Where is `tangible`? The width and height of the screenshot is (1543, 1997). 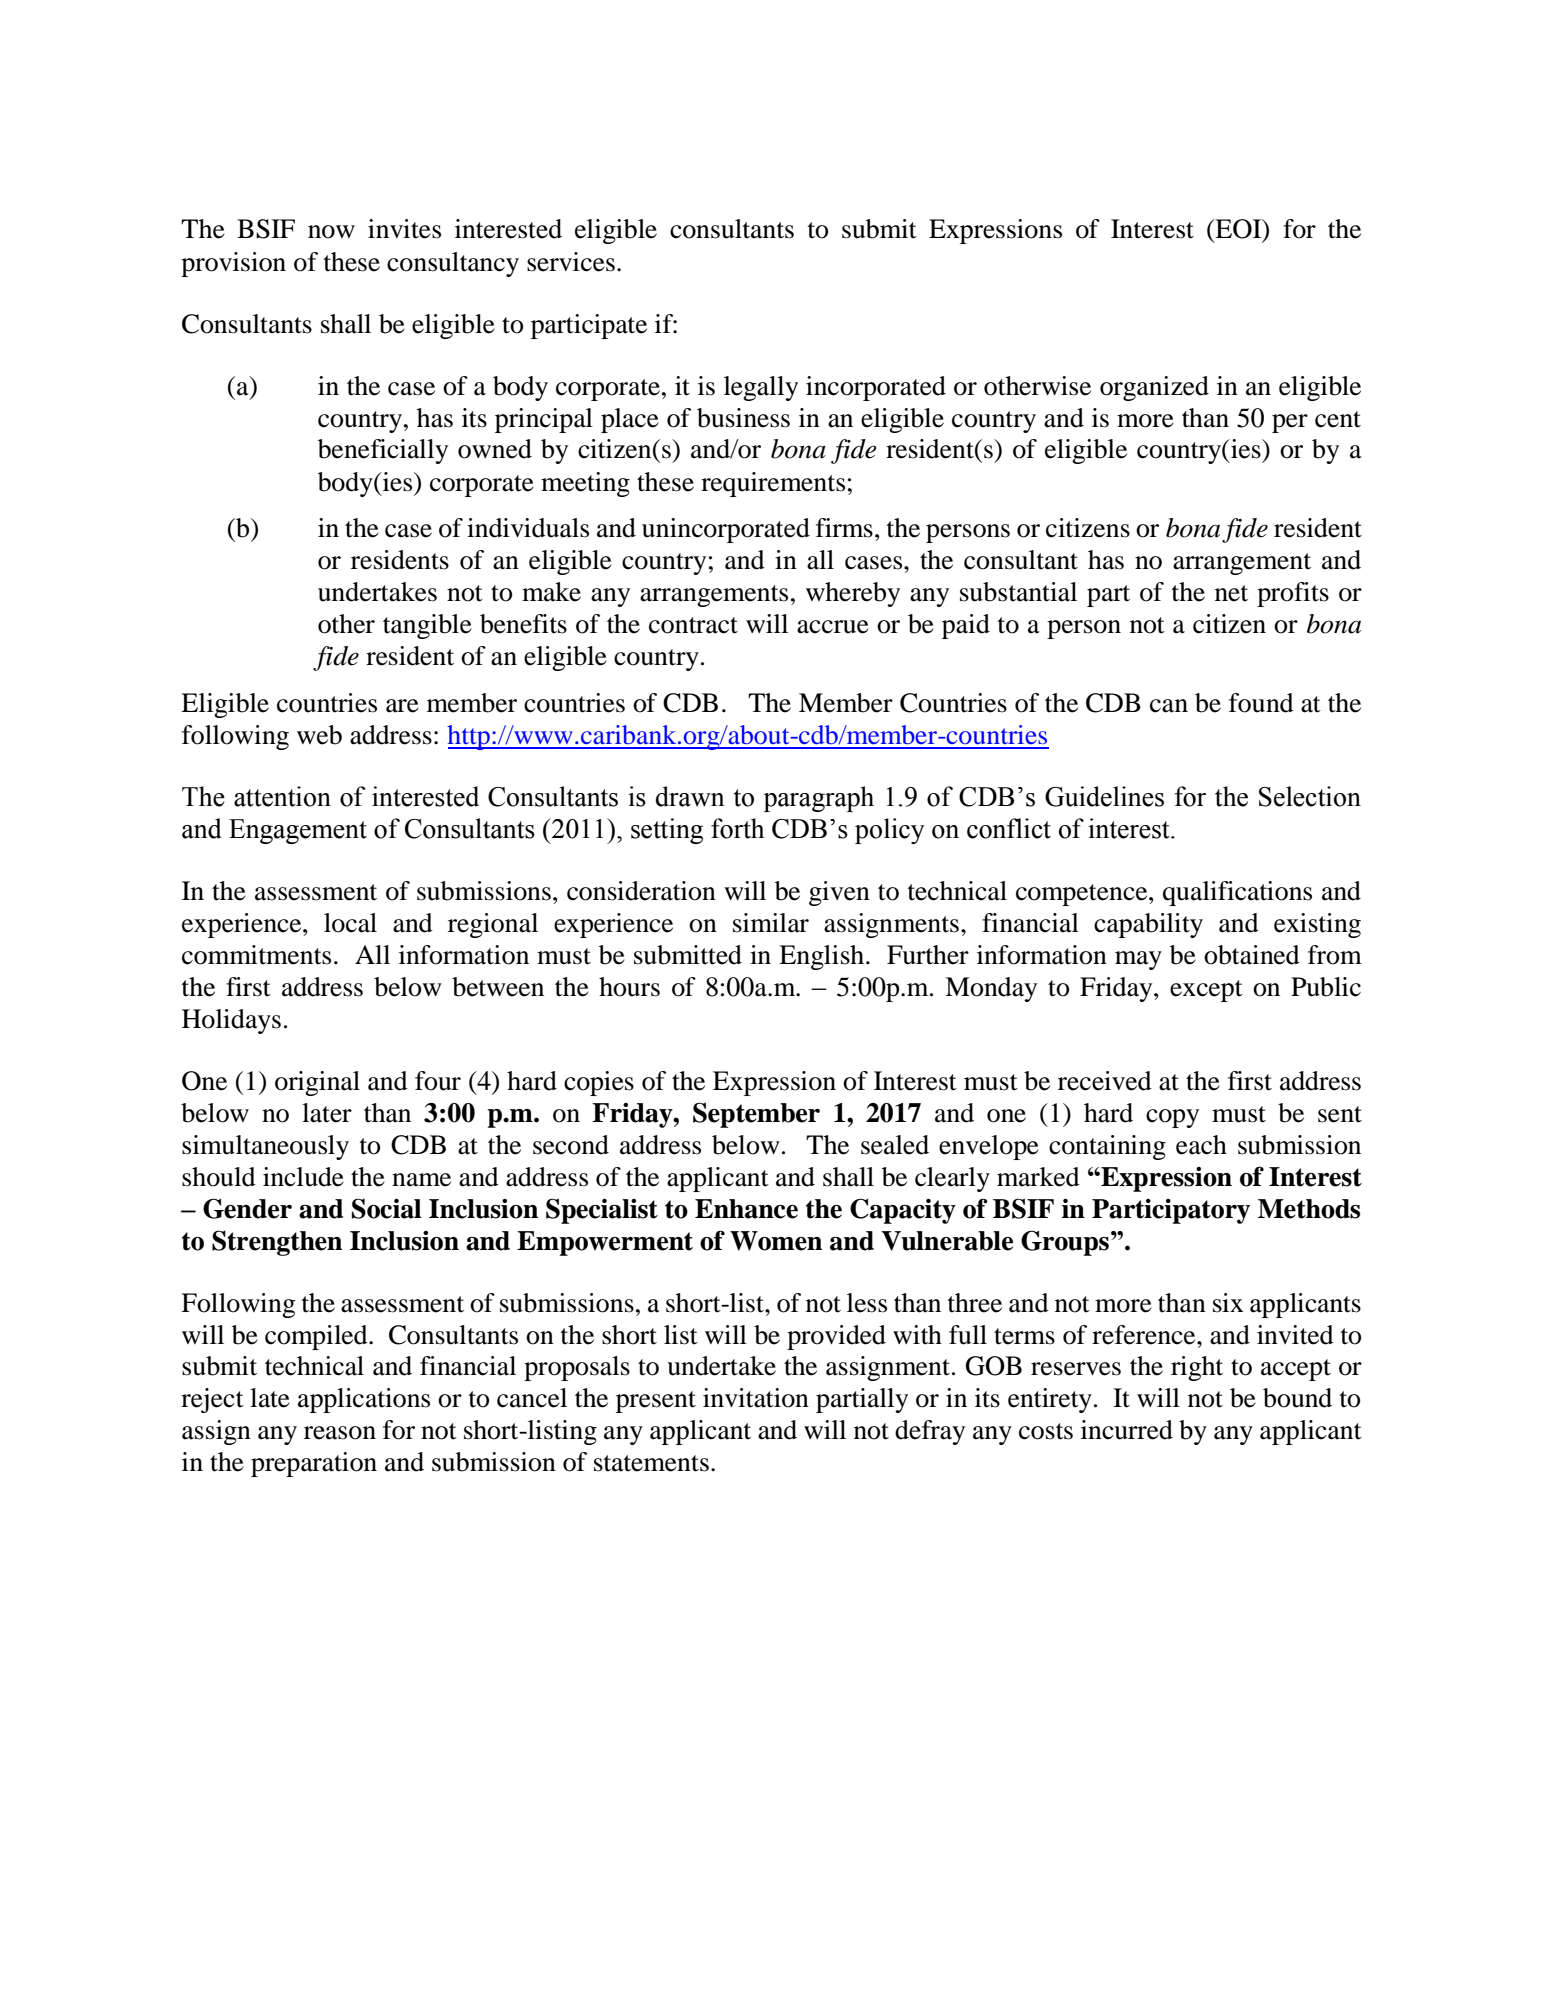
tangible is located at coordinates (427, 626).
